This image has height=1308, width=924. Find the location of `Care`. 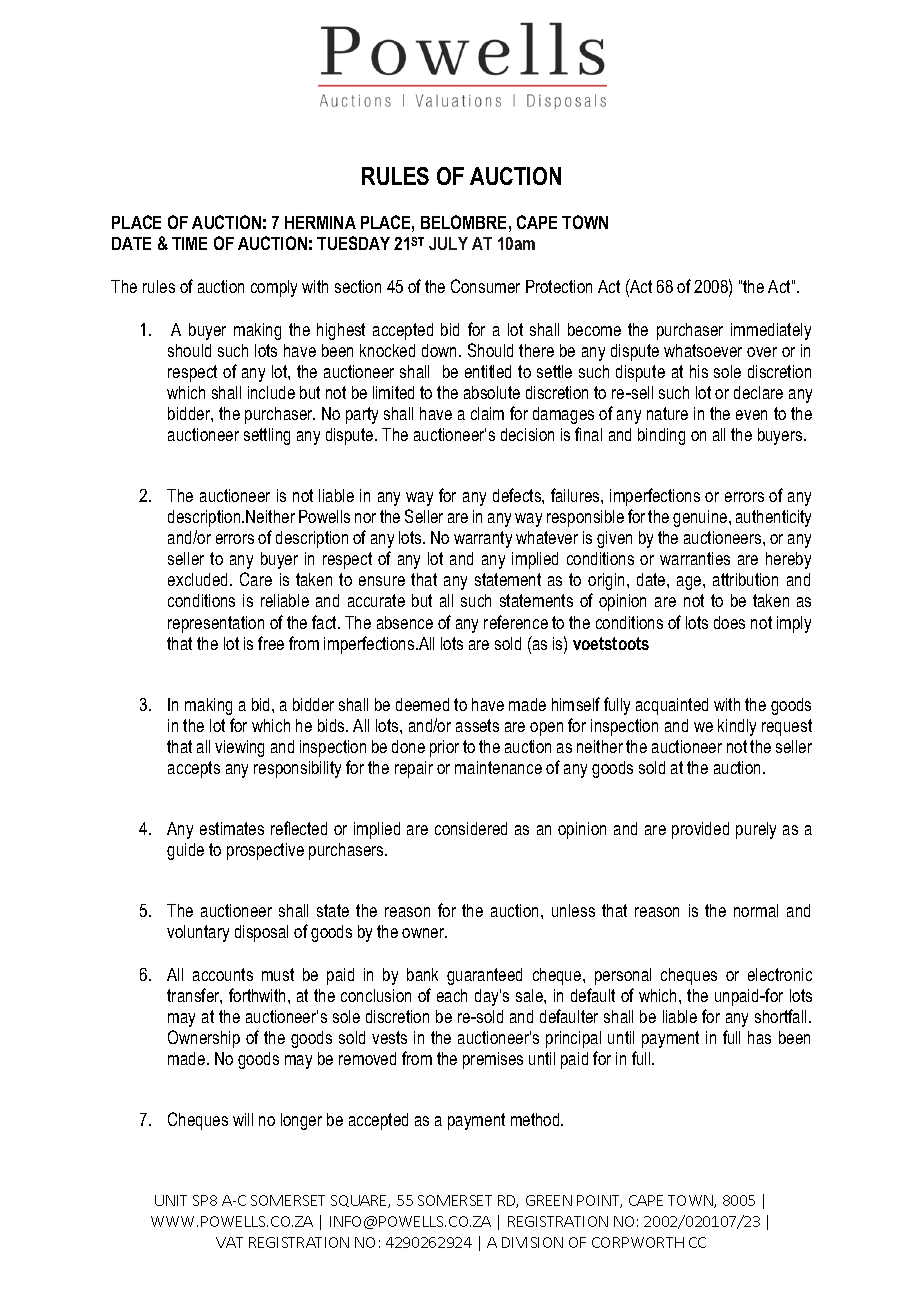

Care is located at coordinates (256, 579).
